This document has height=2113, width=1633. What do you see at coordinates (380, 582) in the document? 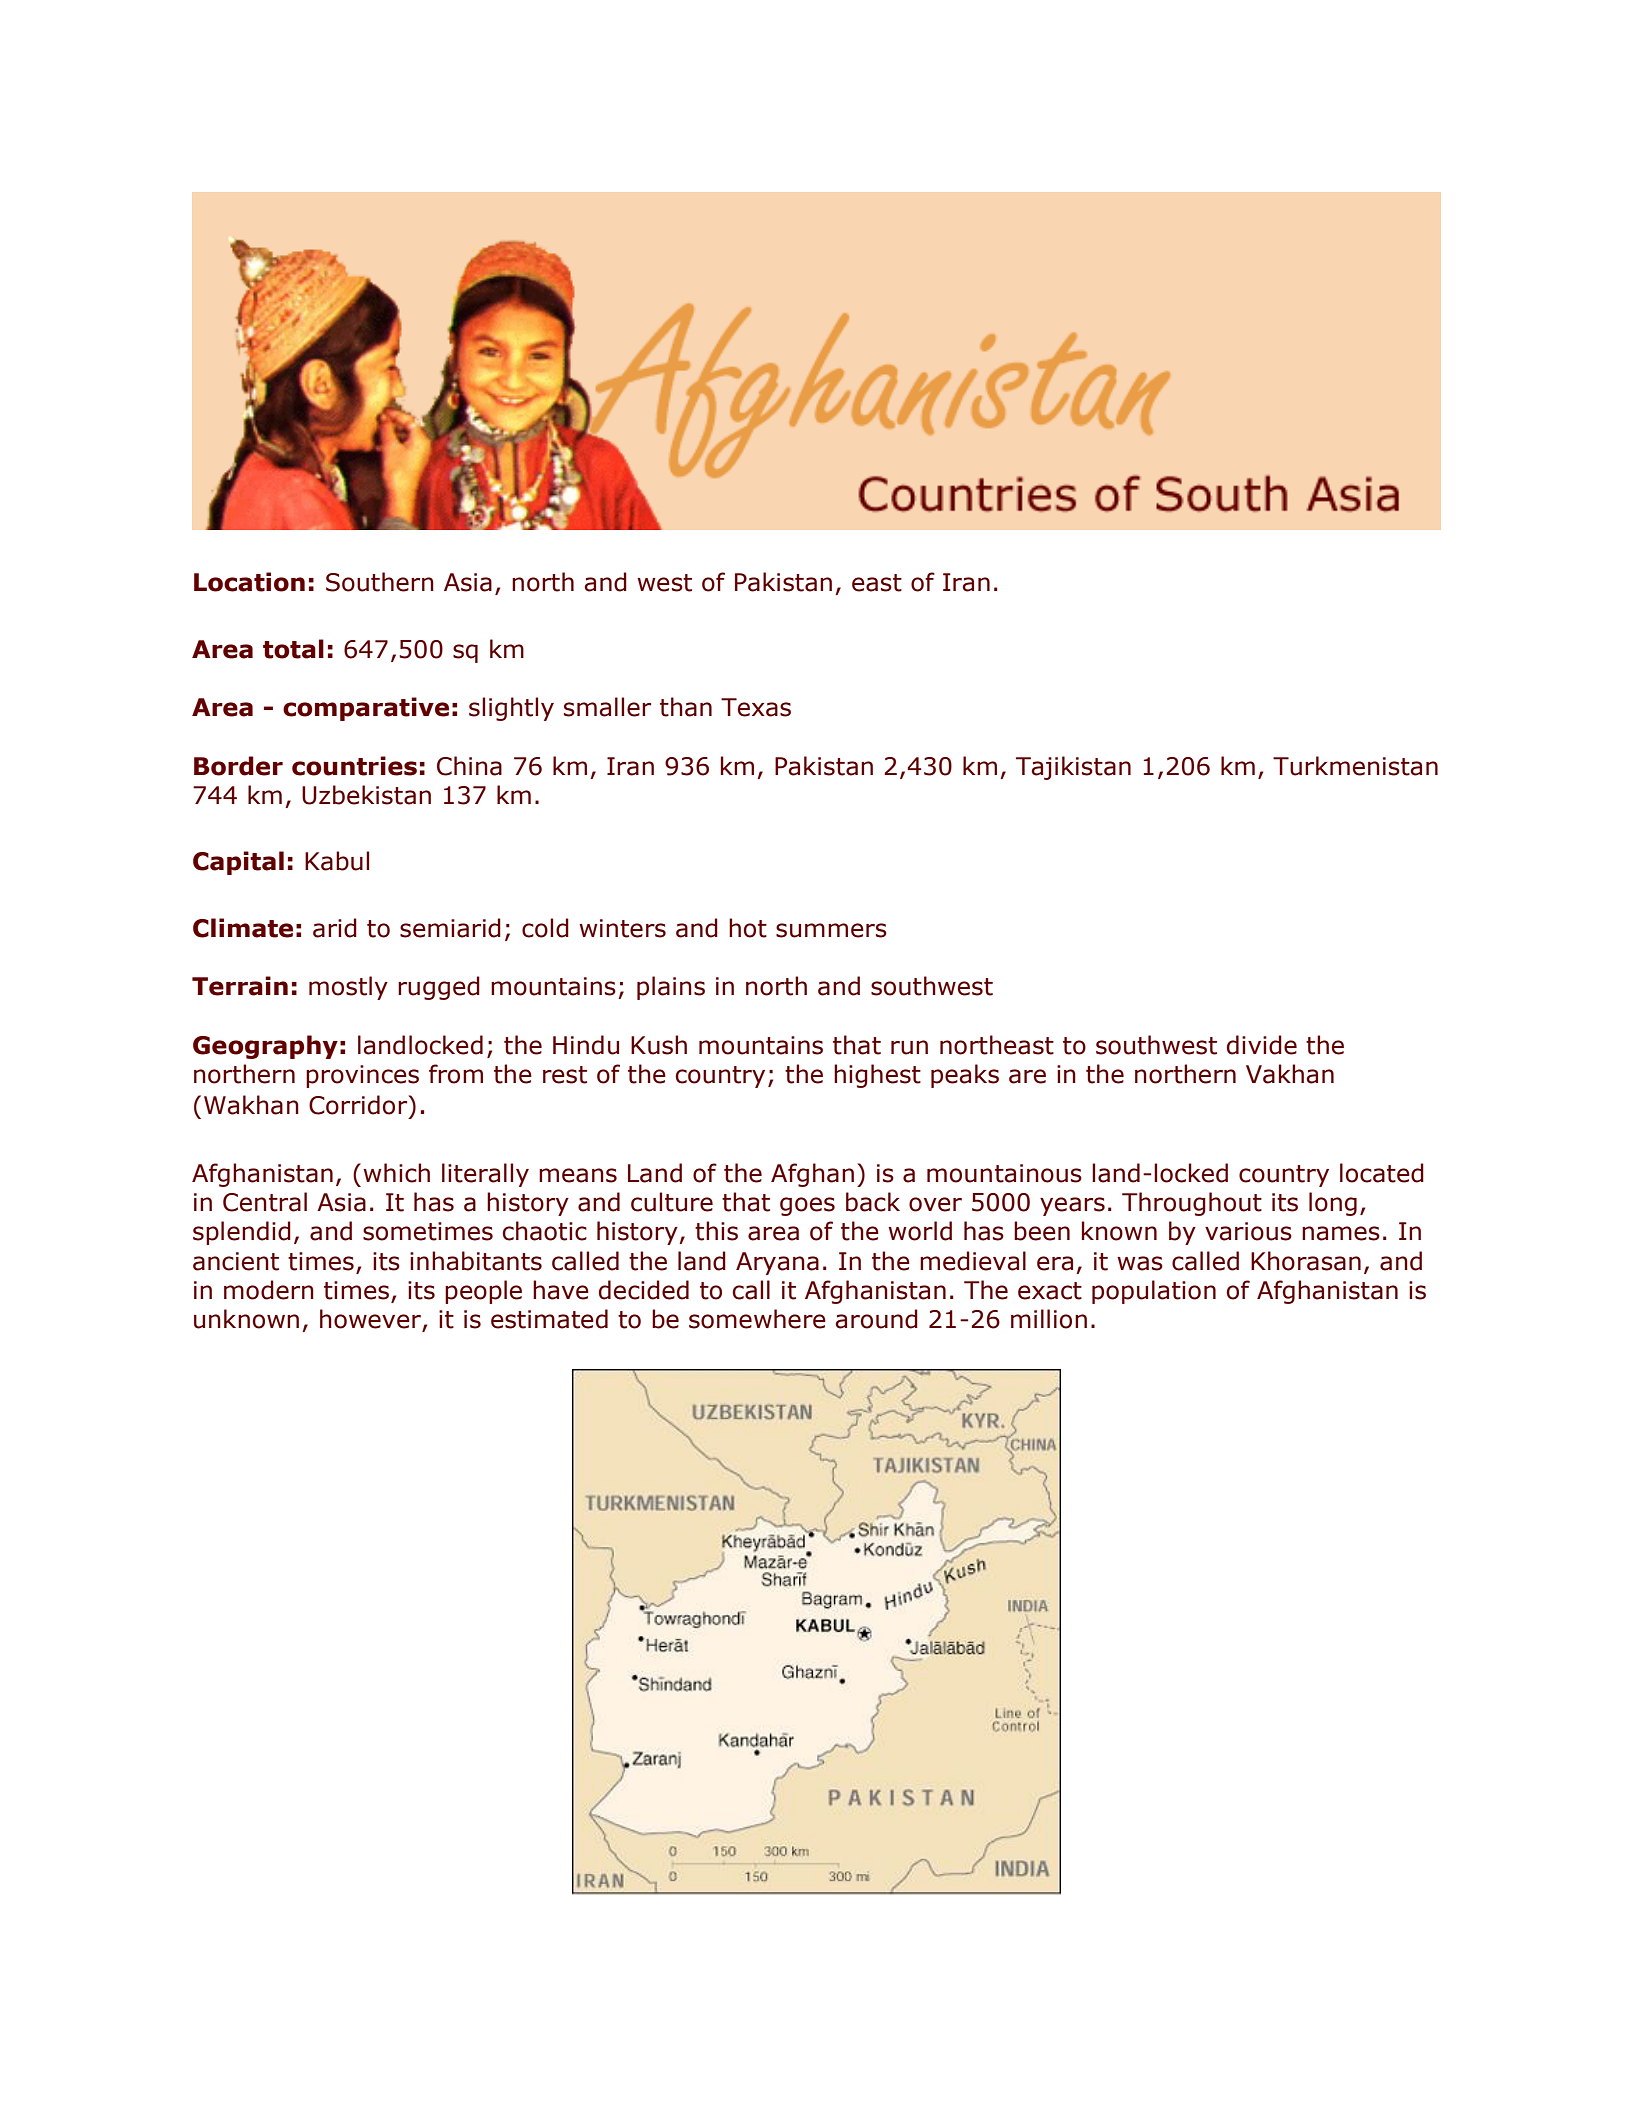
I see `Southern` at bounding box center [380, 582].
